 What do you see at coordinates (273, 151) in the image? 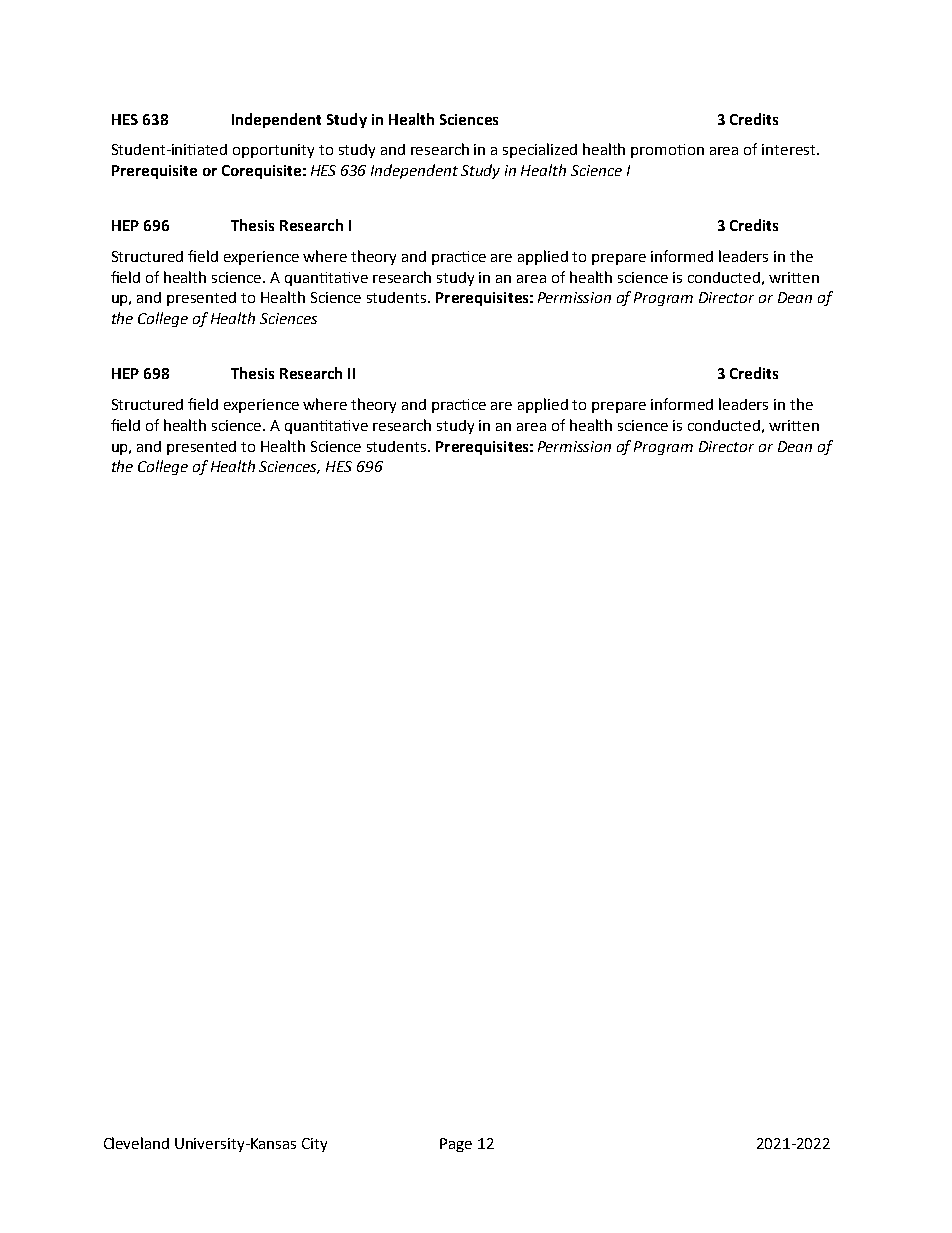
I see `opportunity` at bounding box center [273, 151].
